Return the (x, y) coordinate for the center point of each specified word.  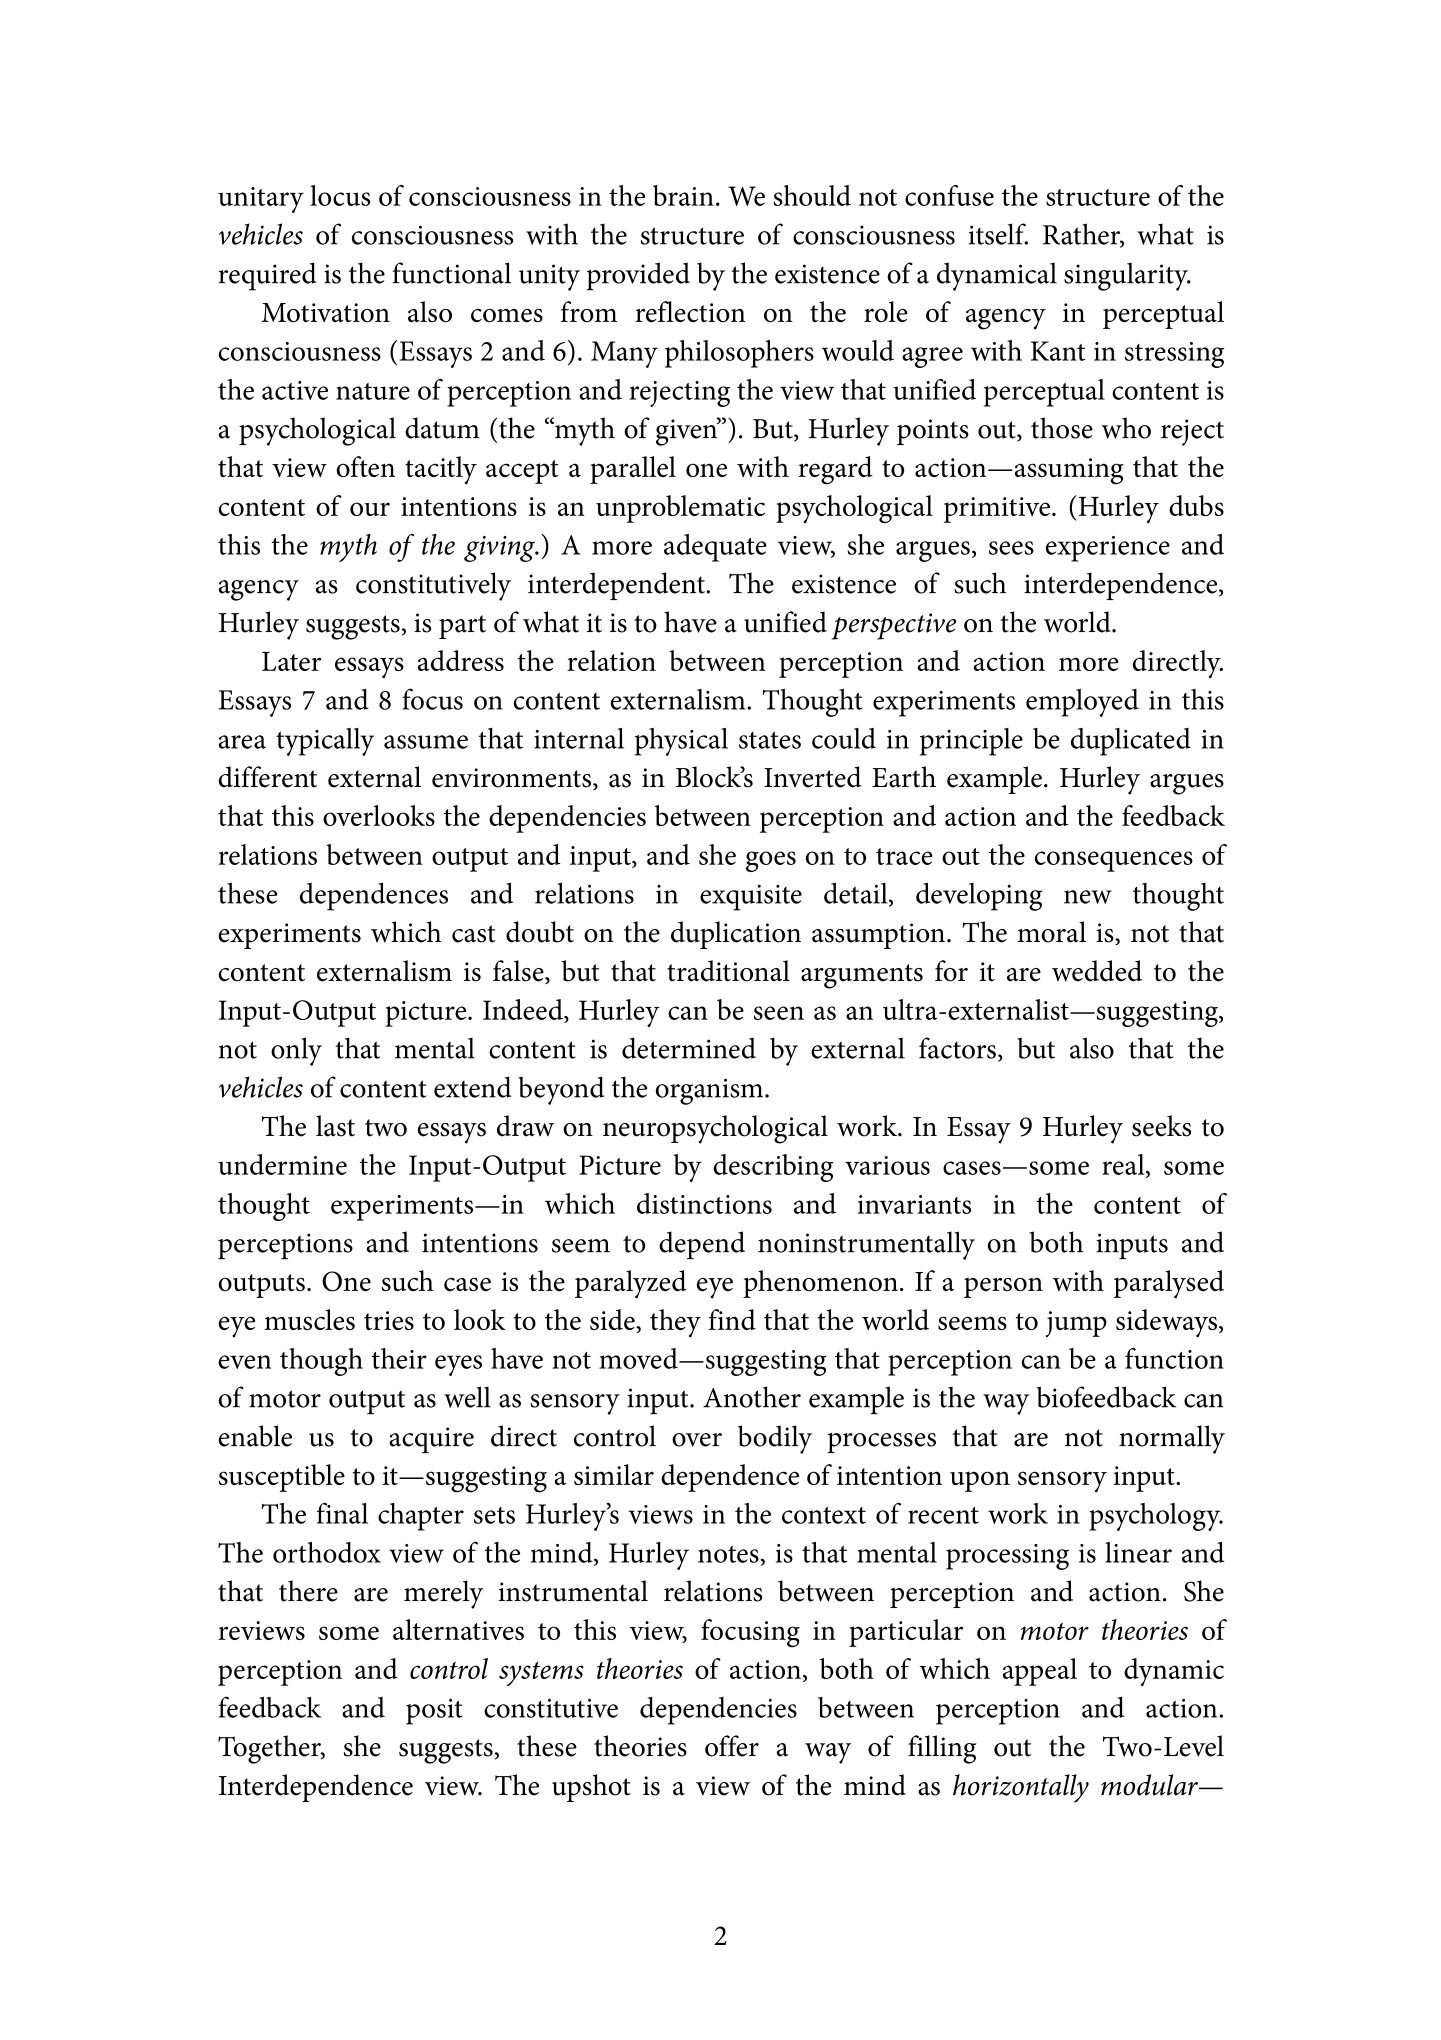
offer (732, 1746)
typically (325, 742)
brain (683, 195)
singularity (1127, 276)
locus (340, 195)
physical (681, 742)
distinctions (704, 1203)
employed (1082, 703)
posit (434, 1712)
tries (389, 1320)
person (1003, 1287)
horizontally (1021, 1788)
